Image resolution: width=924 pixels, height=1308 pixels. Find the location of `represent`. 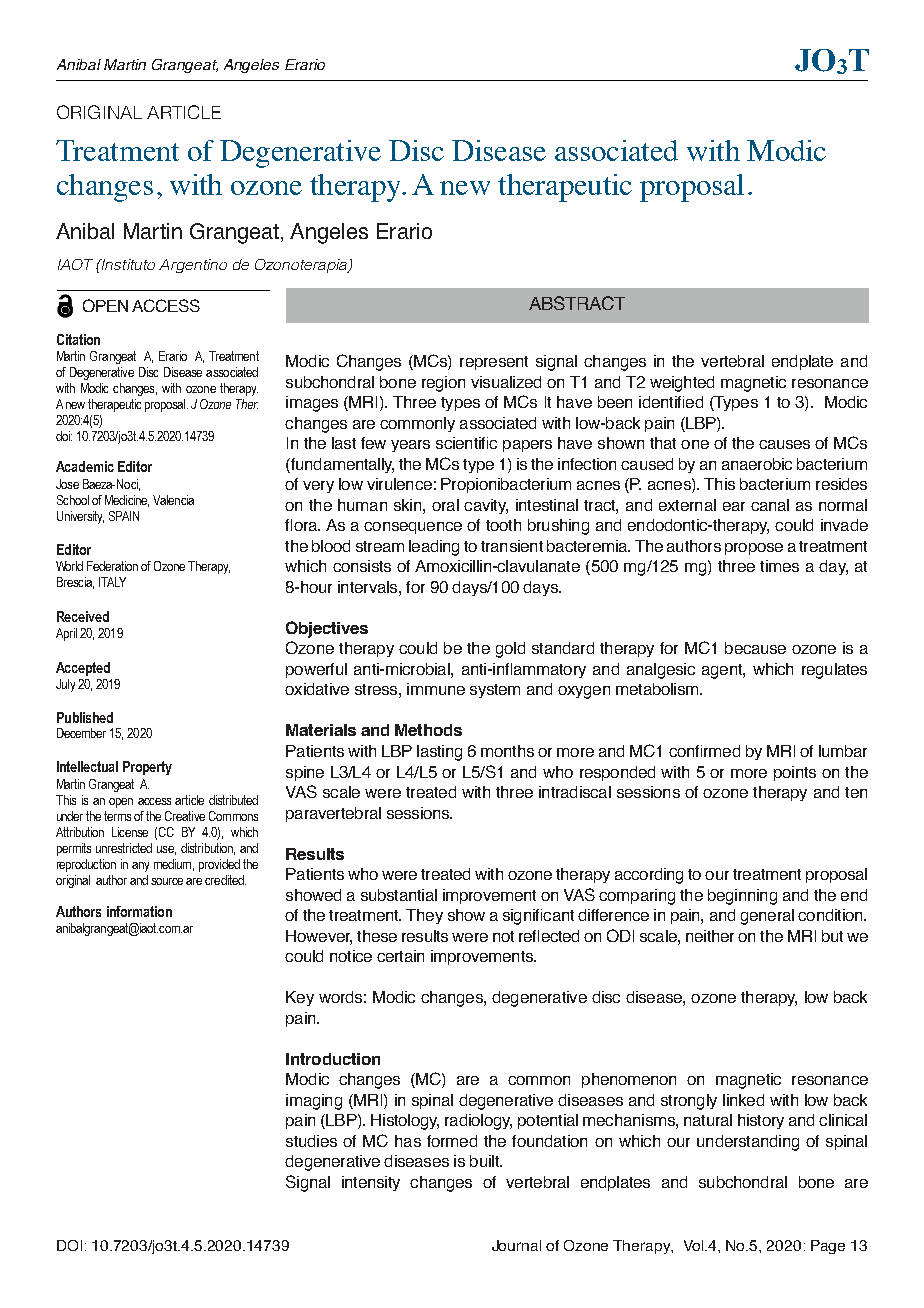

represent is located at coordinates (494, 363).
